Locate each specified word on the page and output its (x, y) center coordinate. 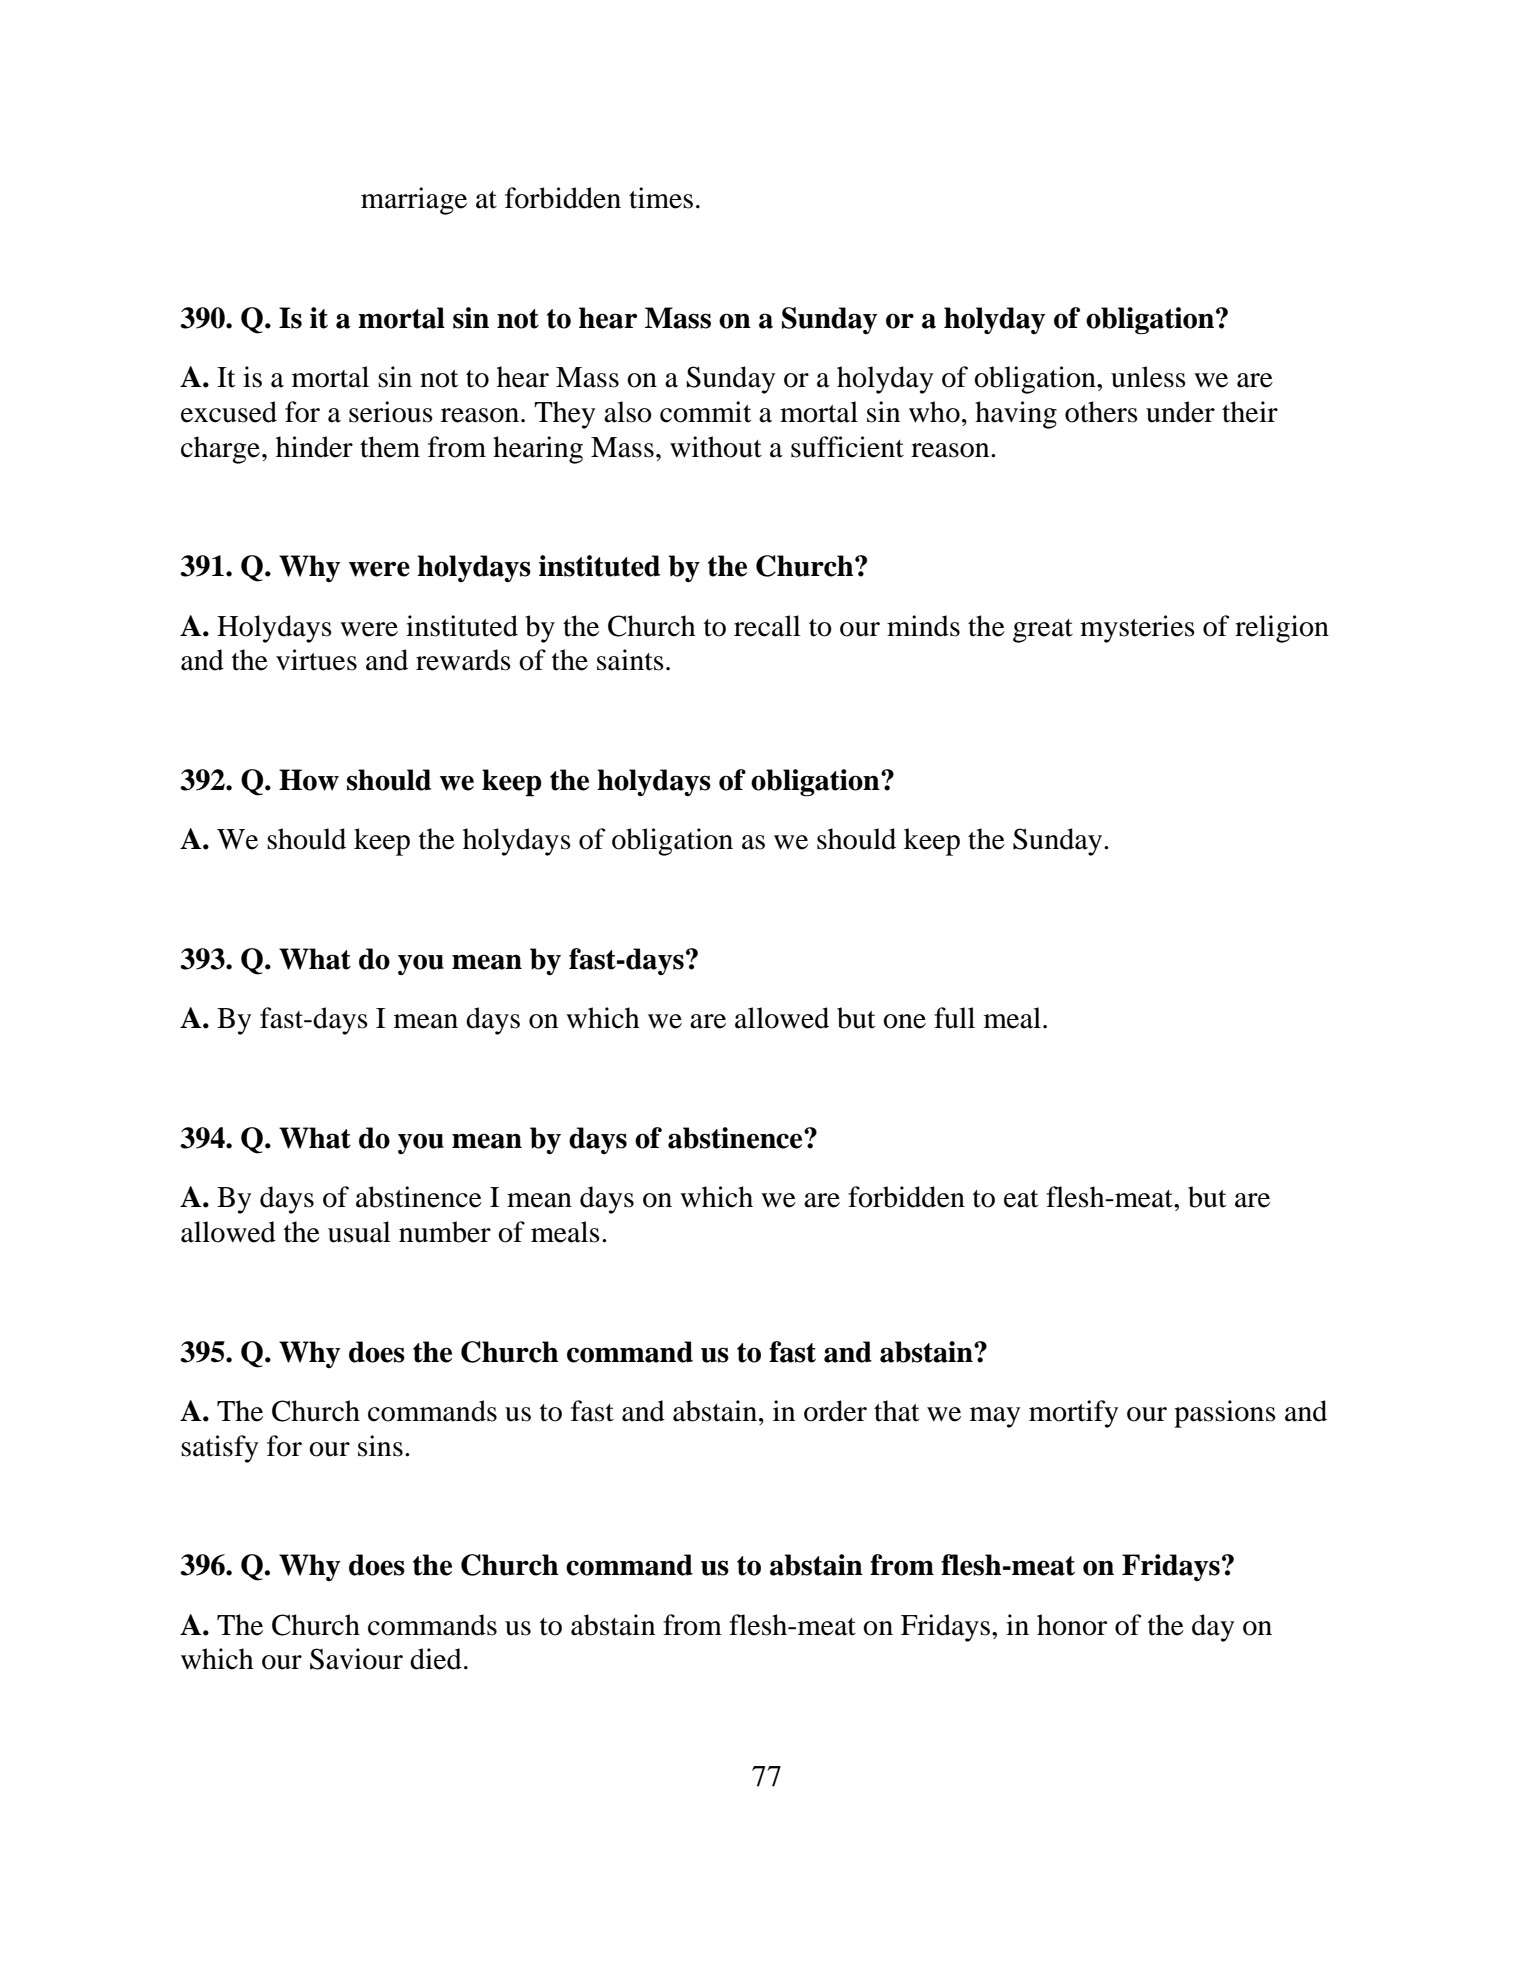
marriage (414, 201)
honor (1072, 1625)
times (661, 198)
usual (359, 1232)
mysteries (1137, 629)
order (835, 1411)
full (954, 1018)
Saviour (356, 1659)
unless (1148, 377)
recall (767, 626)
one (904, 1021)
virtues (316, 660)
